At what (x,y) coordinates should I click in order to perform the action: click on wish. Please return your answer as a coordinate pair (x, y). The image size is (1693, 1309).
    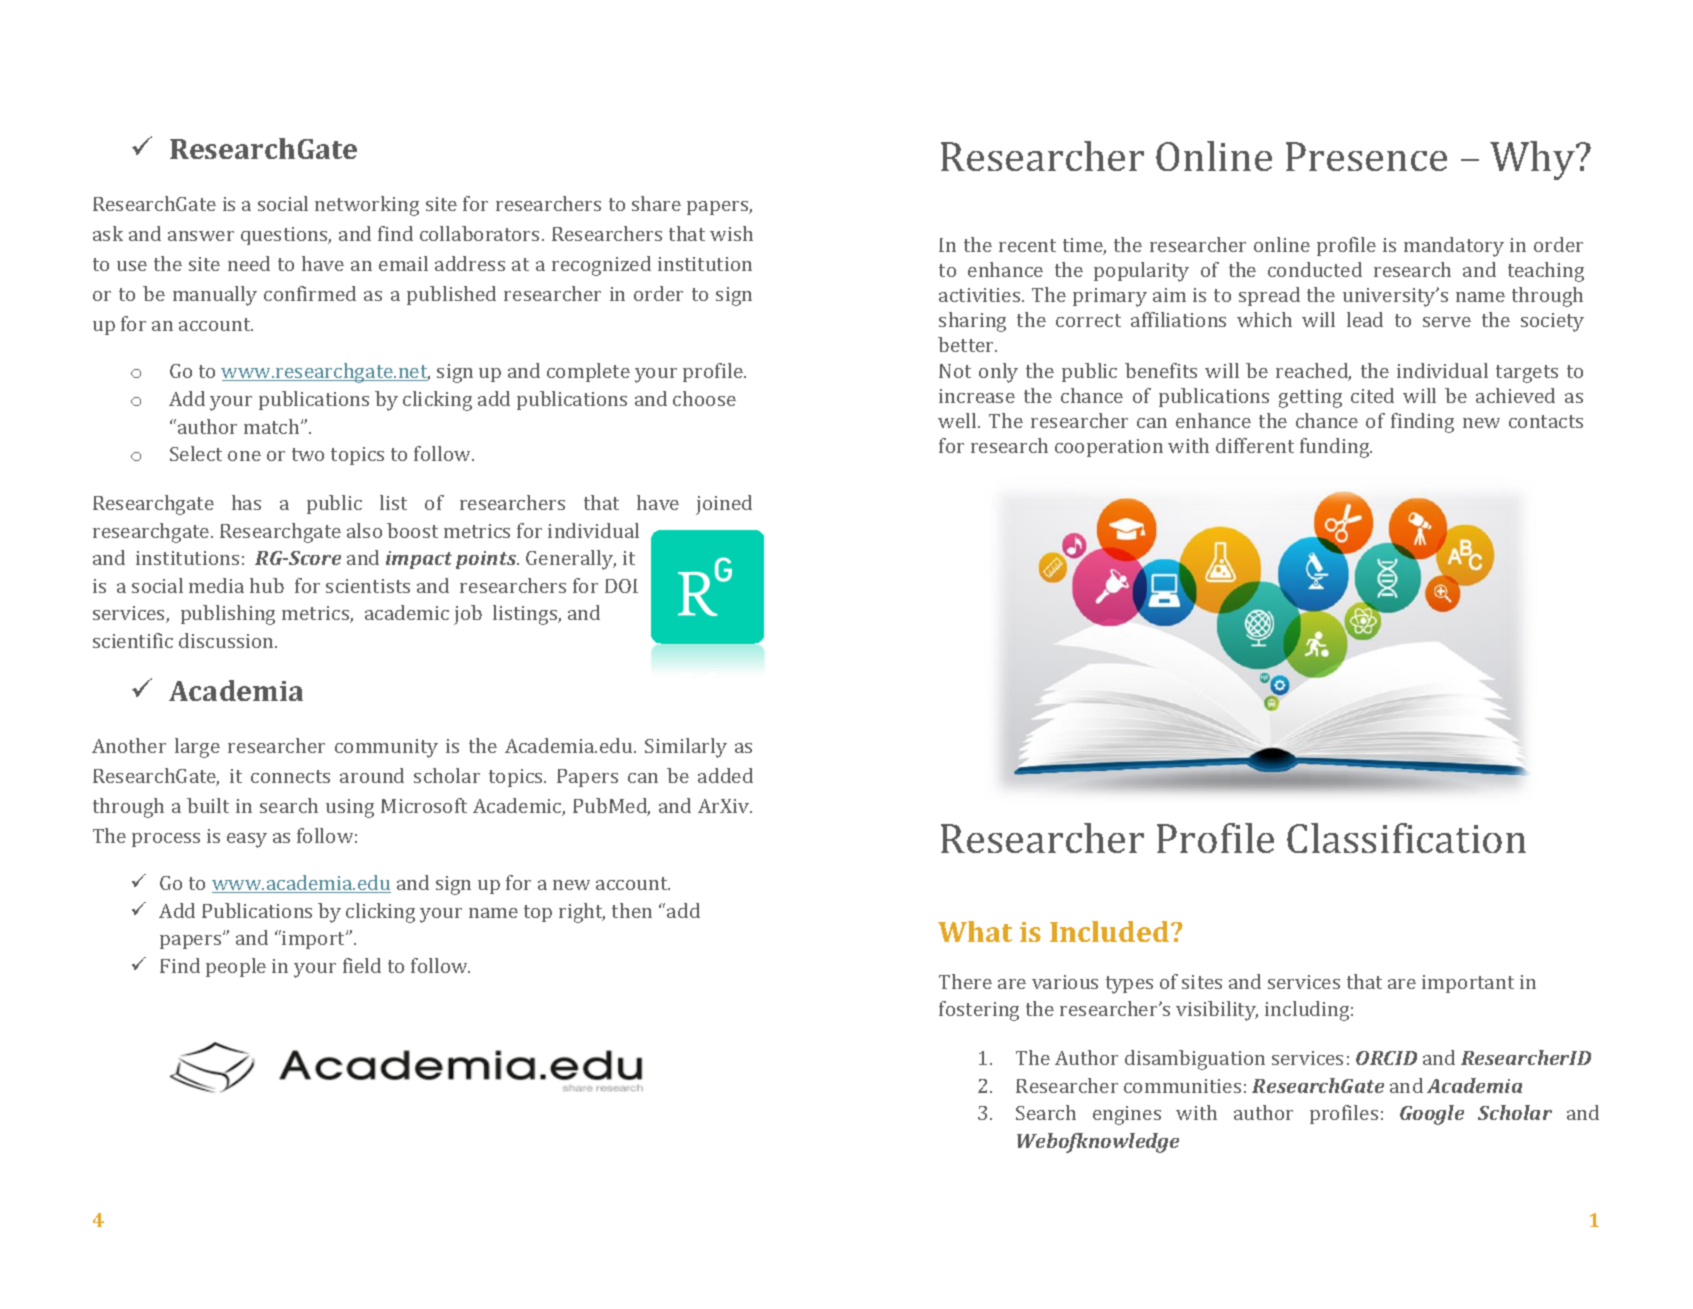
    Looking at the image, I should click on (731, 233).
